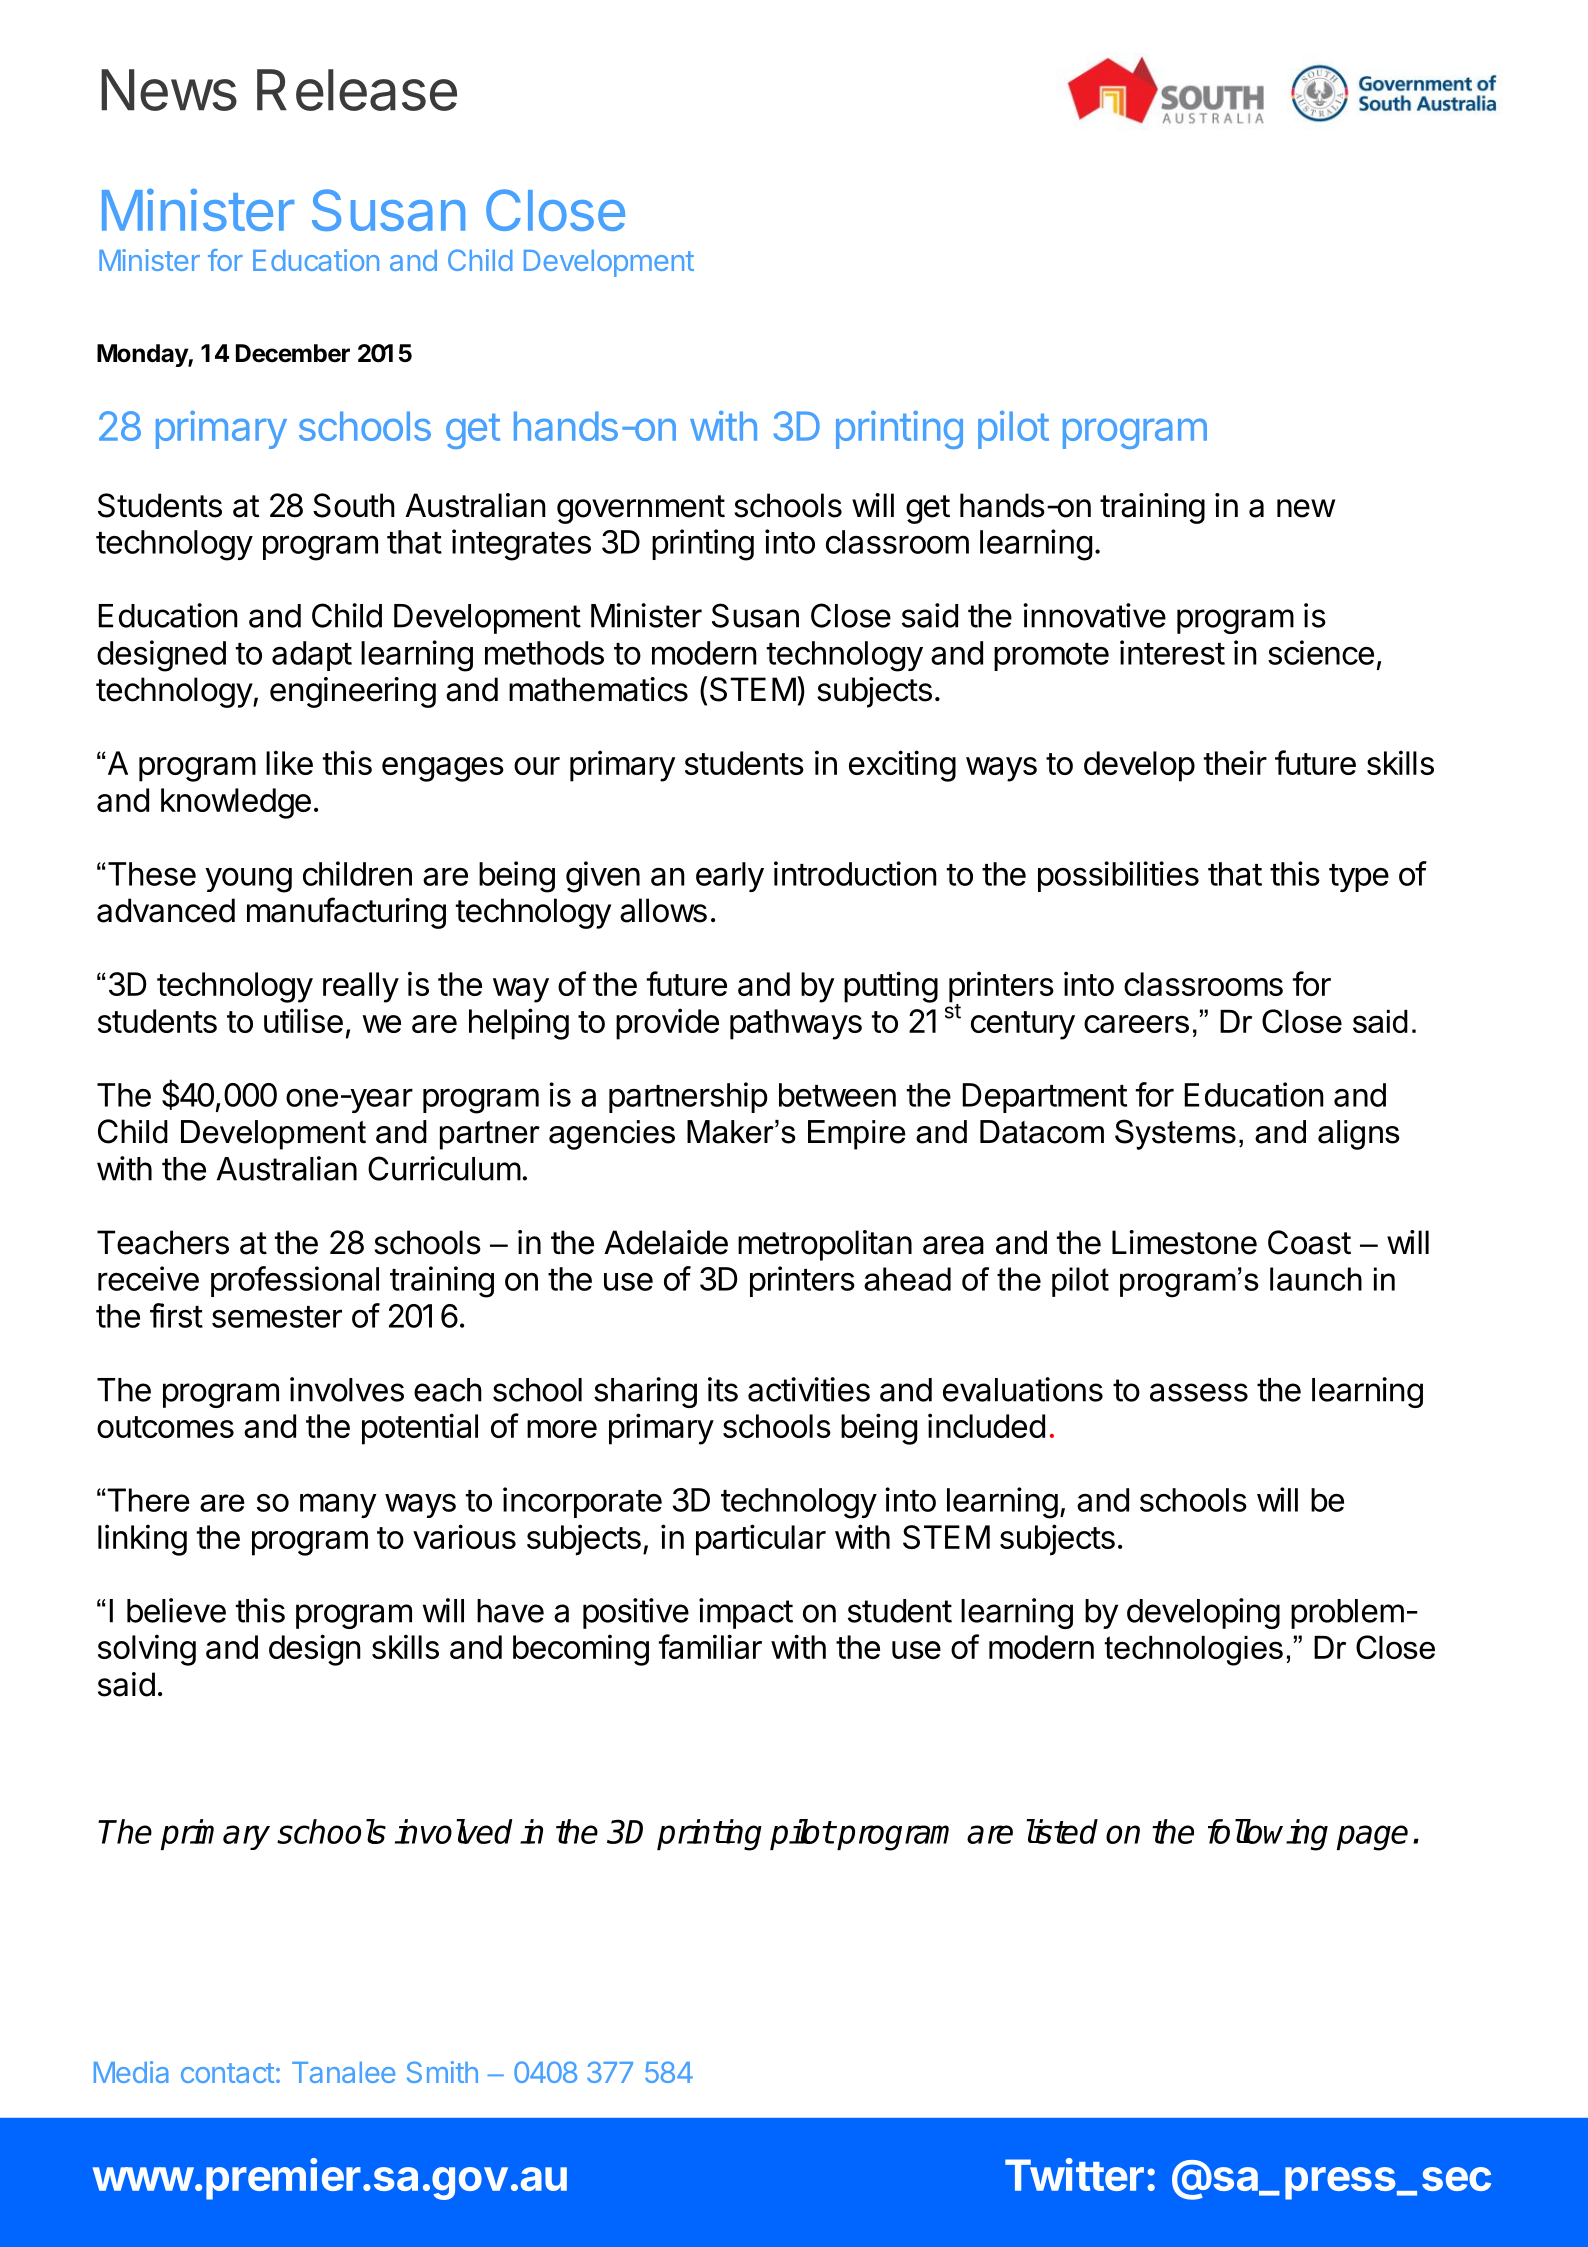 This screenshot has height=2247, width=1588. I want to click on Twitter, so click(1074, 2174).
